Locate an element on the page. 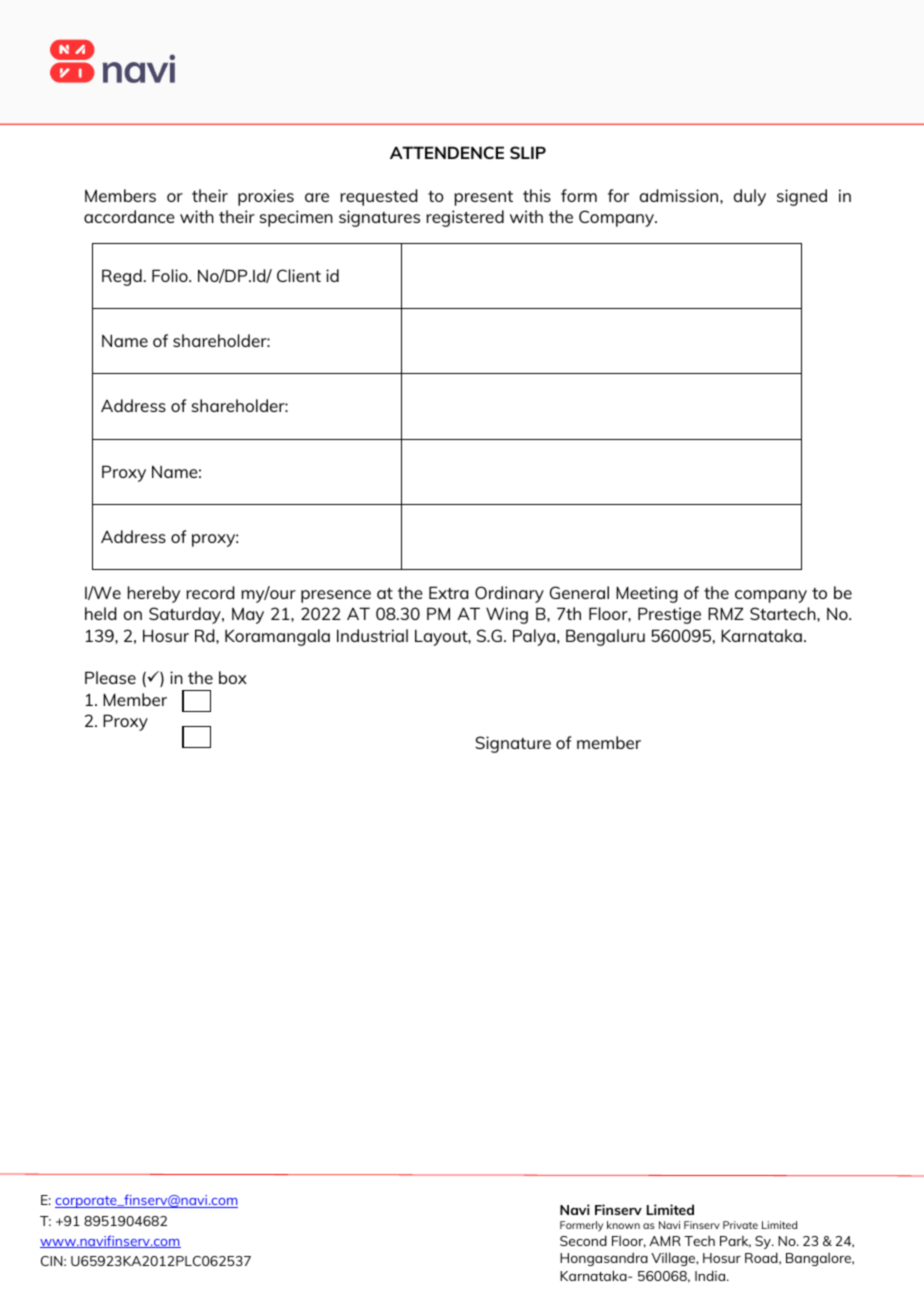  record is located at coordinates (210, 592).
